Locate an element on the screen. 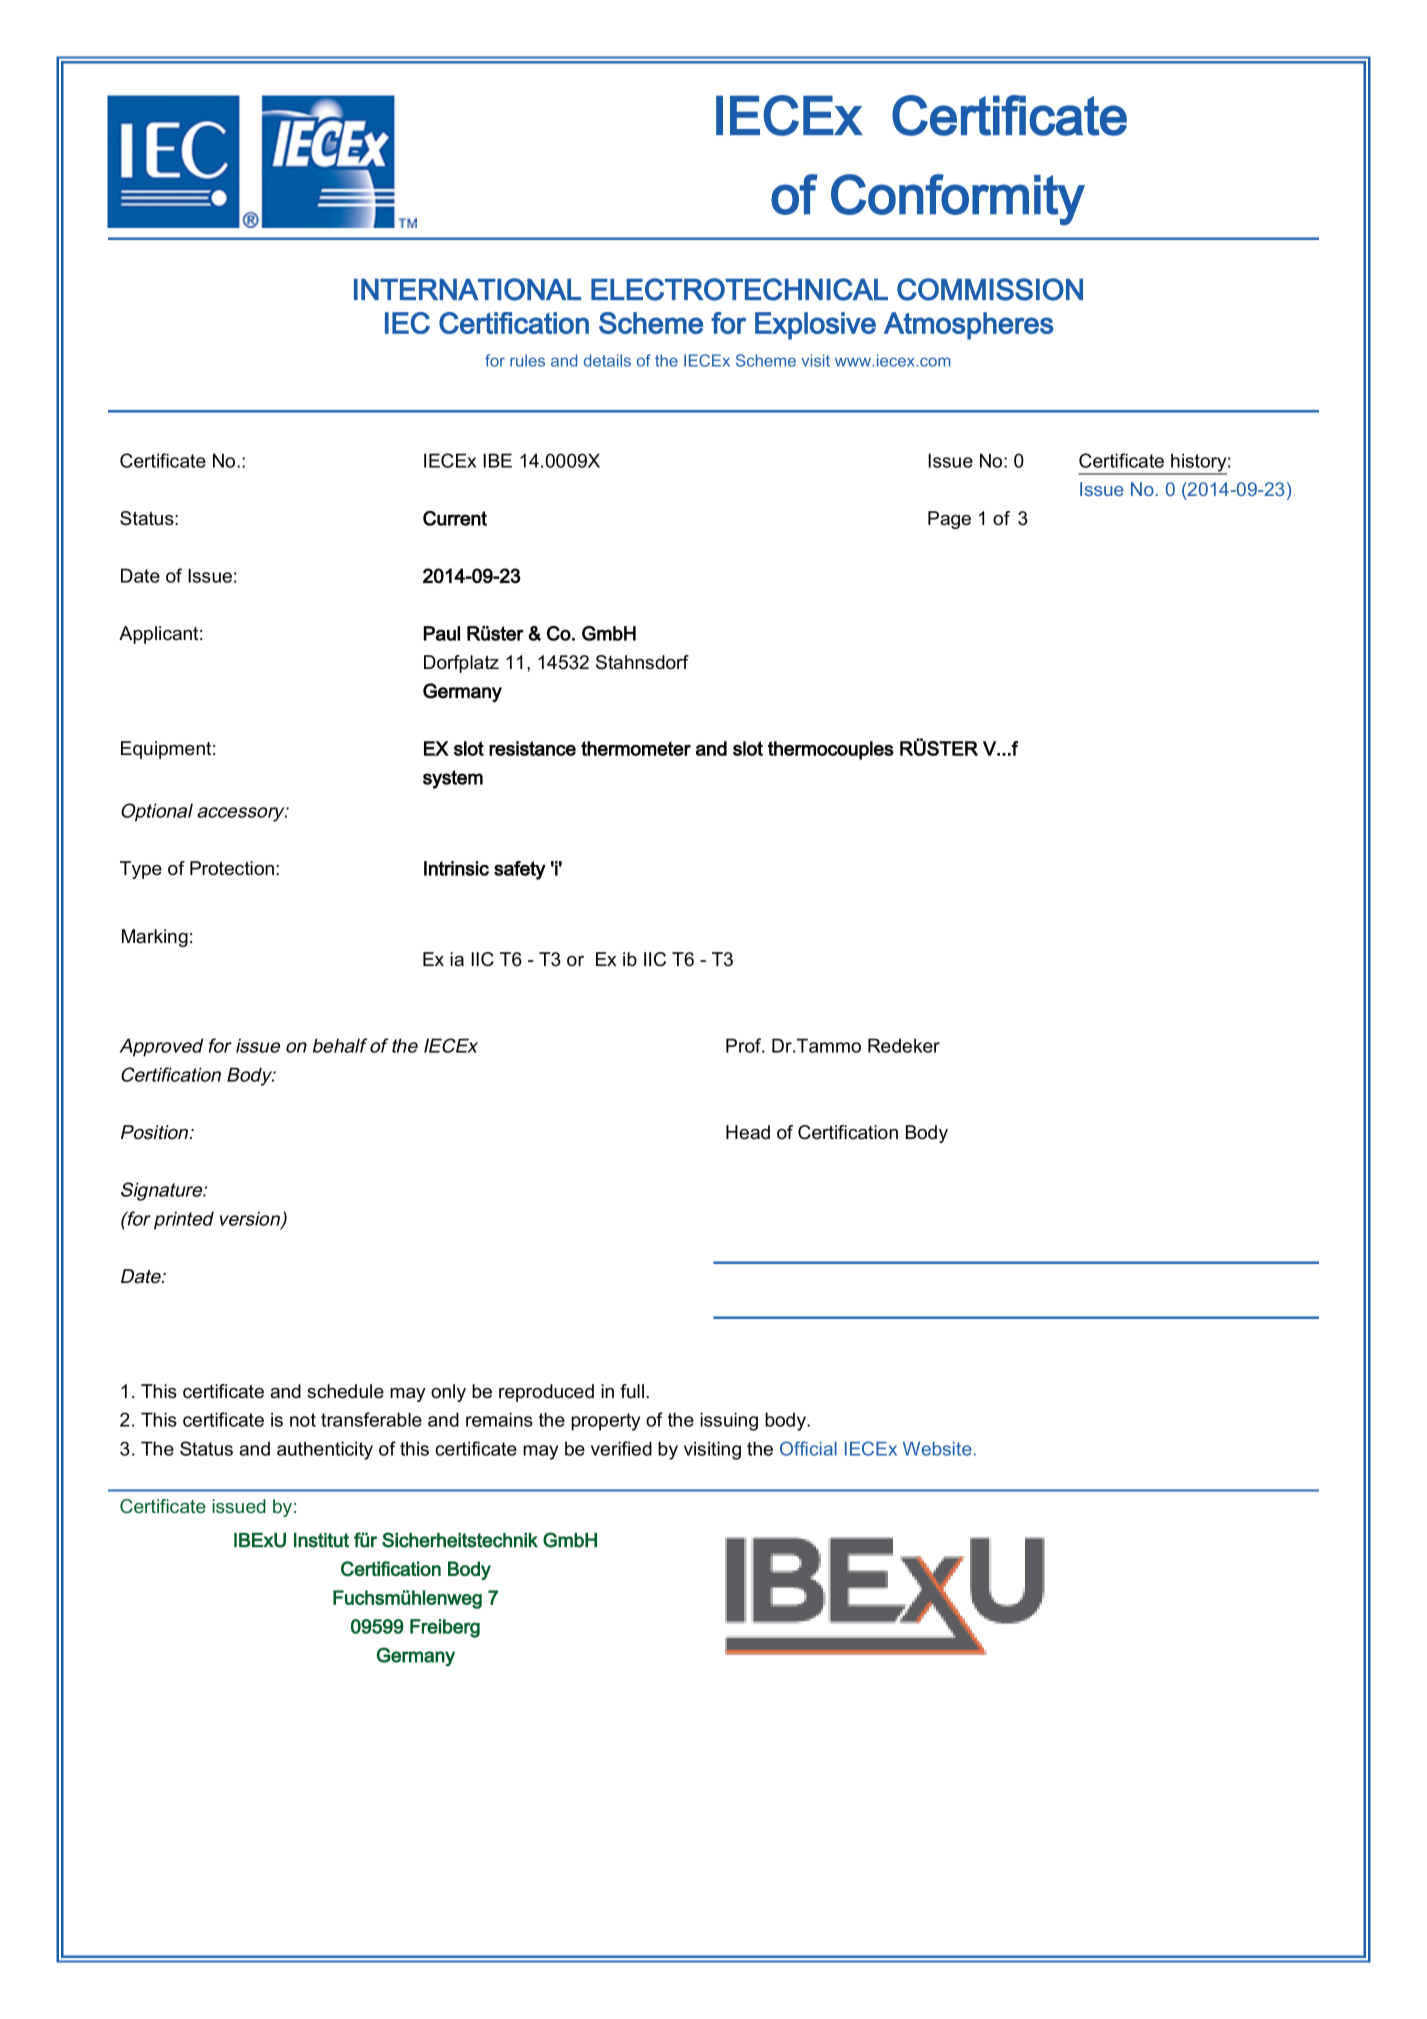  Freiberg is located at coordinates (445, 1628).
